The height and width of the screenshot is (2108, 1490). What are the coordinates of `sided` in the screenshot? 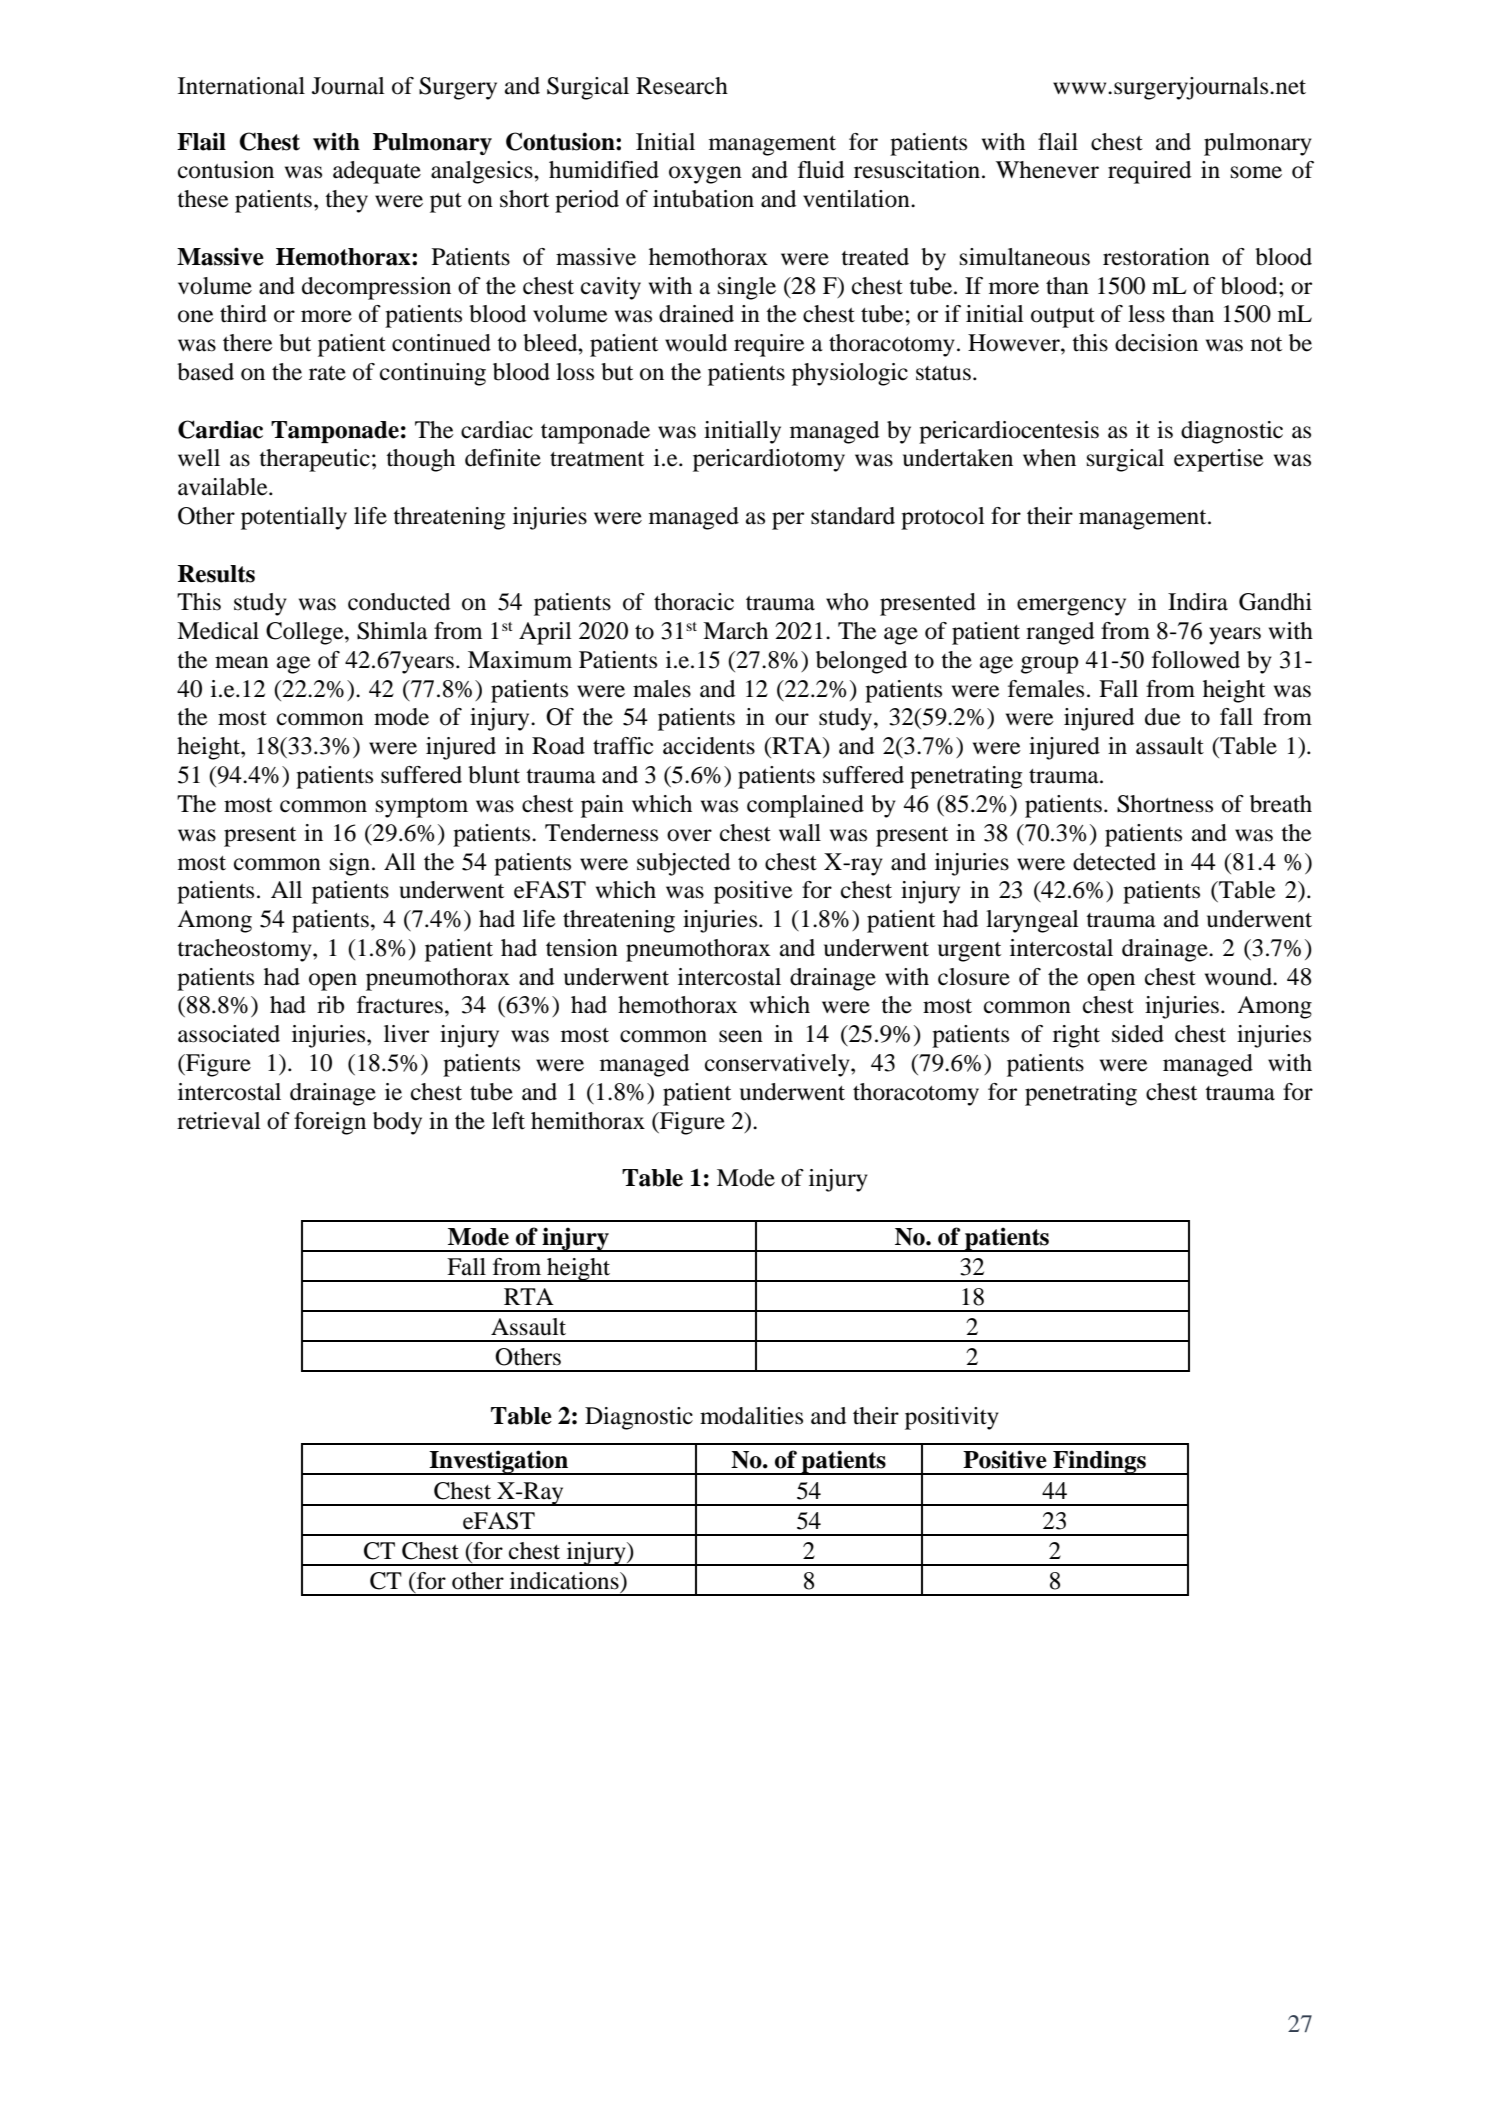 It's located at (1138, 1034).
